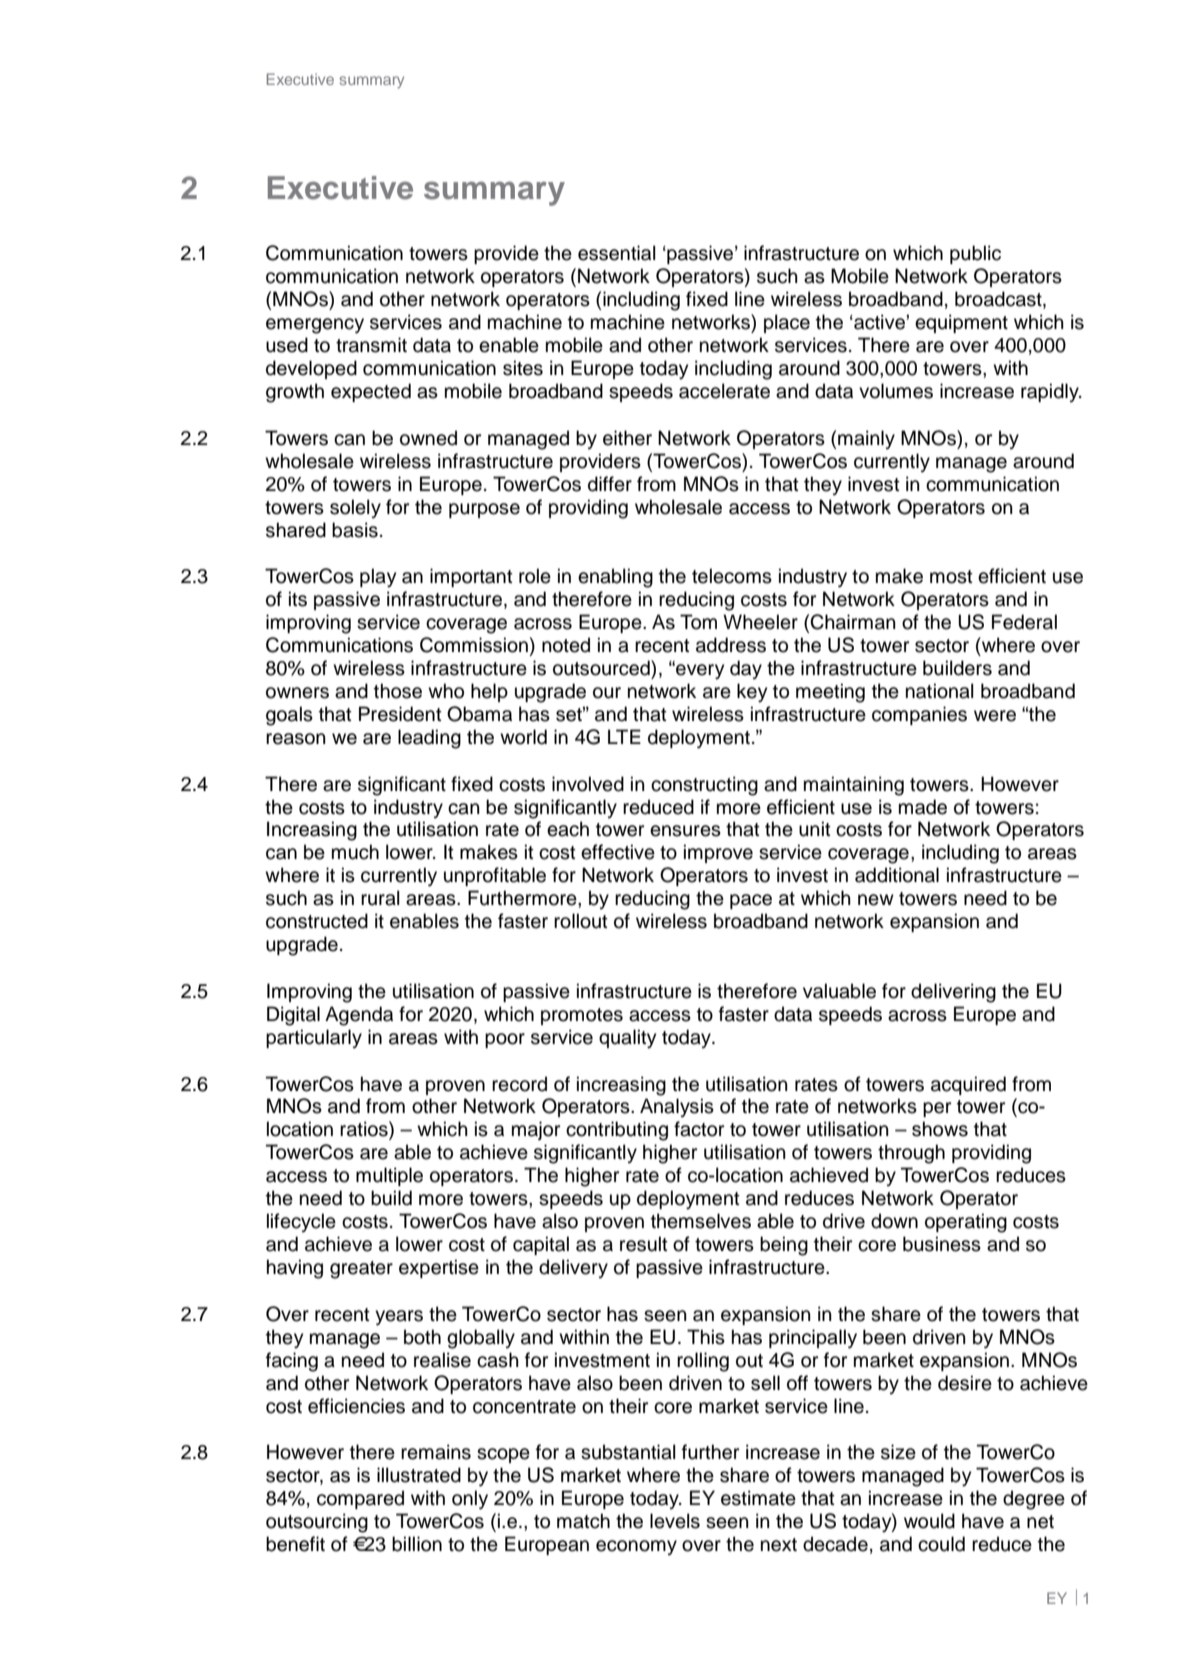 The width and height of the page is (1187, 1678). Describe the element at coordinates (371, 345) in the page. I see `transmit` at that location.
